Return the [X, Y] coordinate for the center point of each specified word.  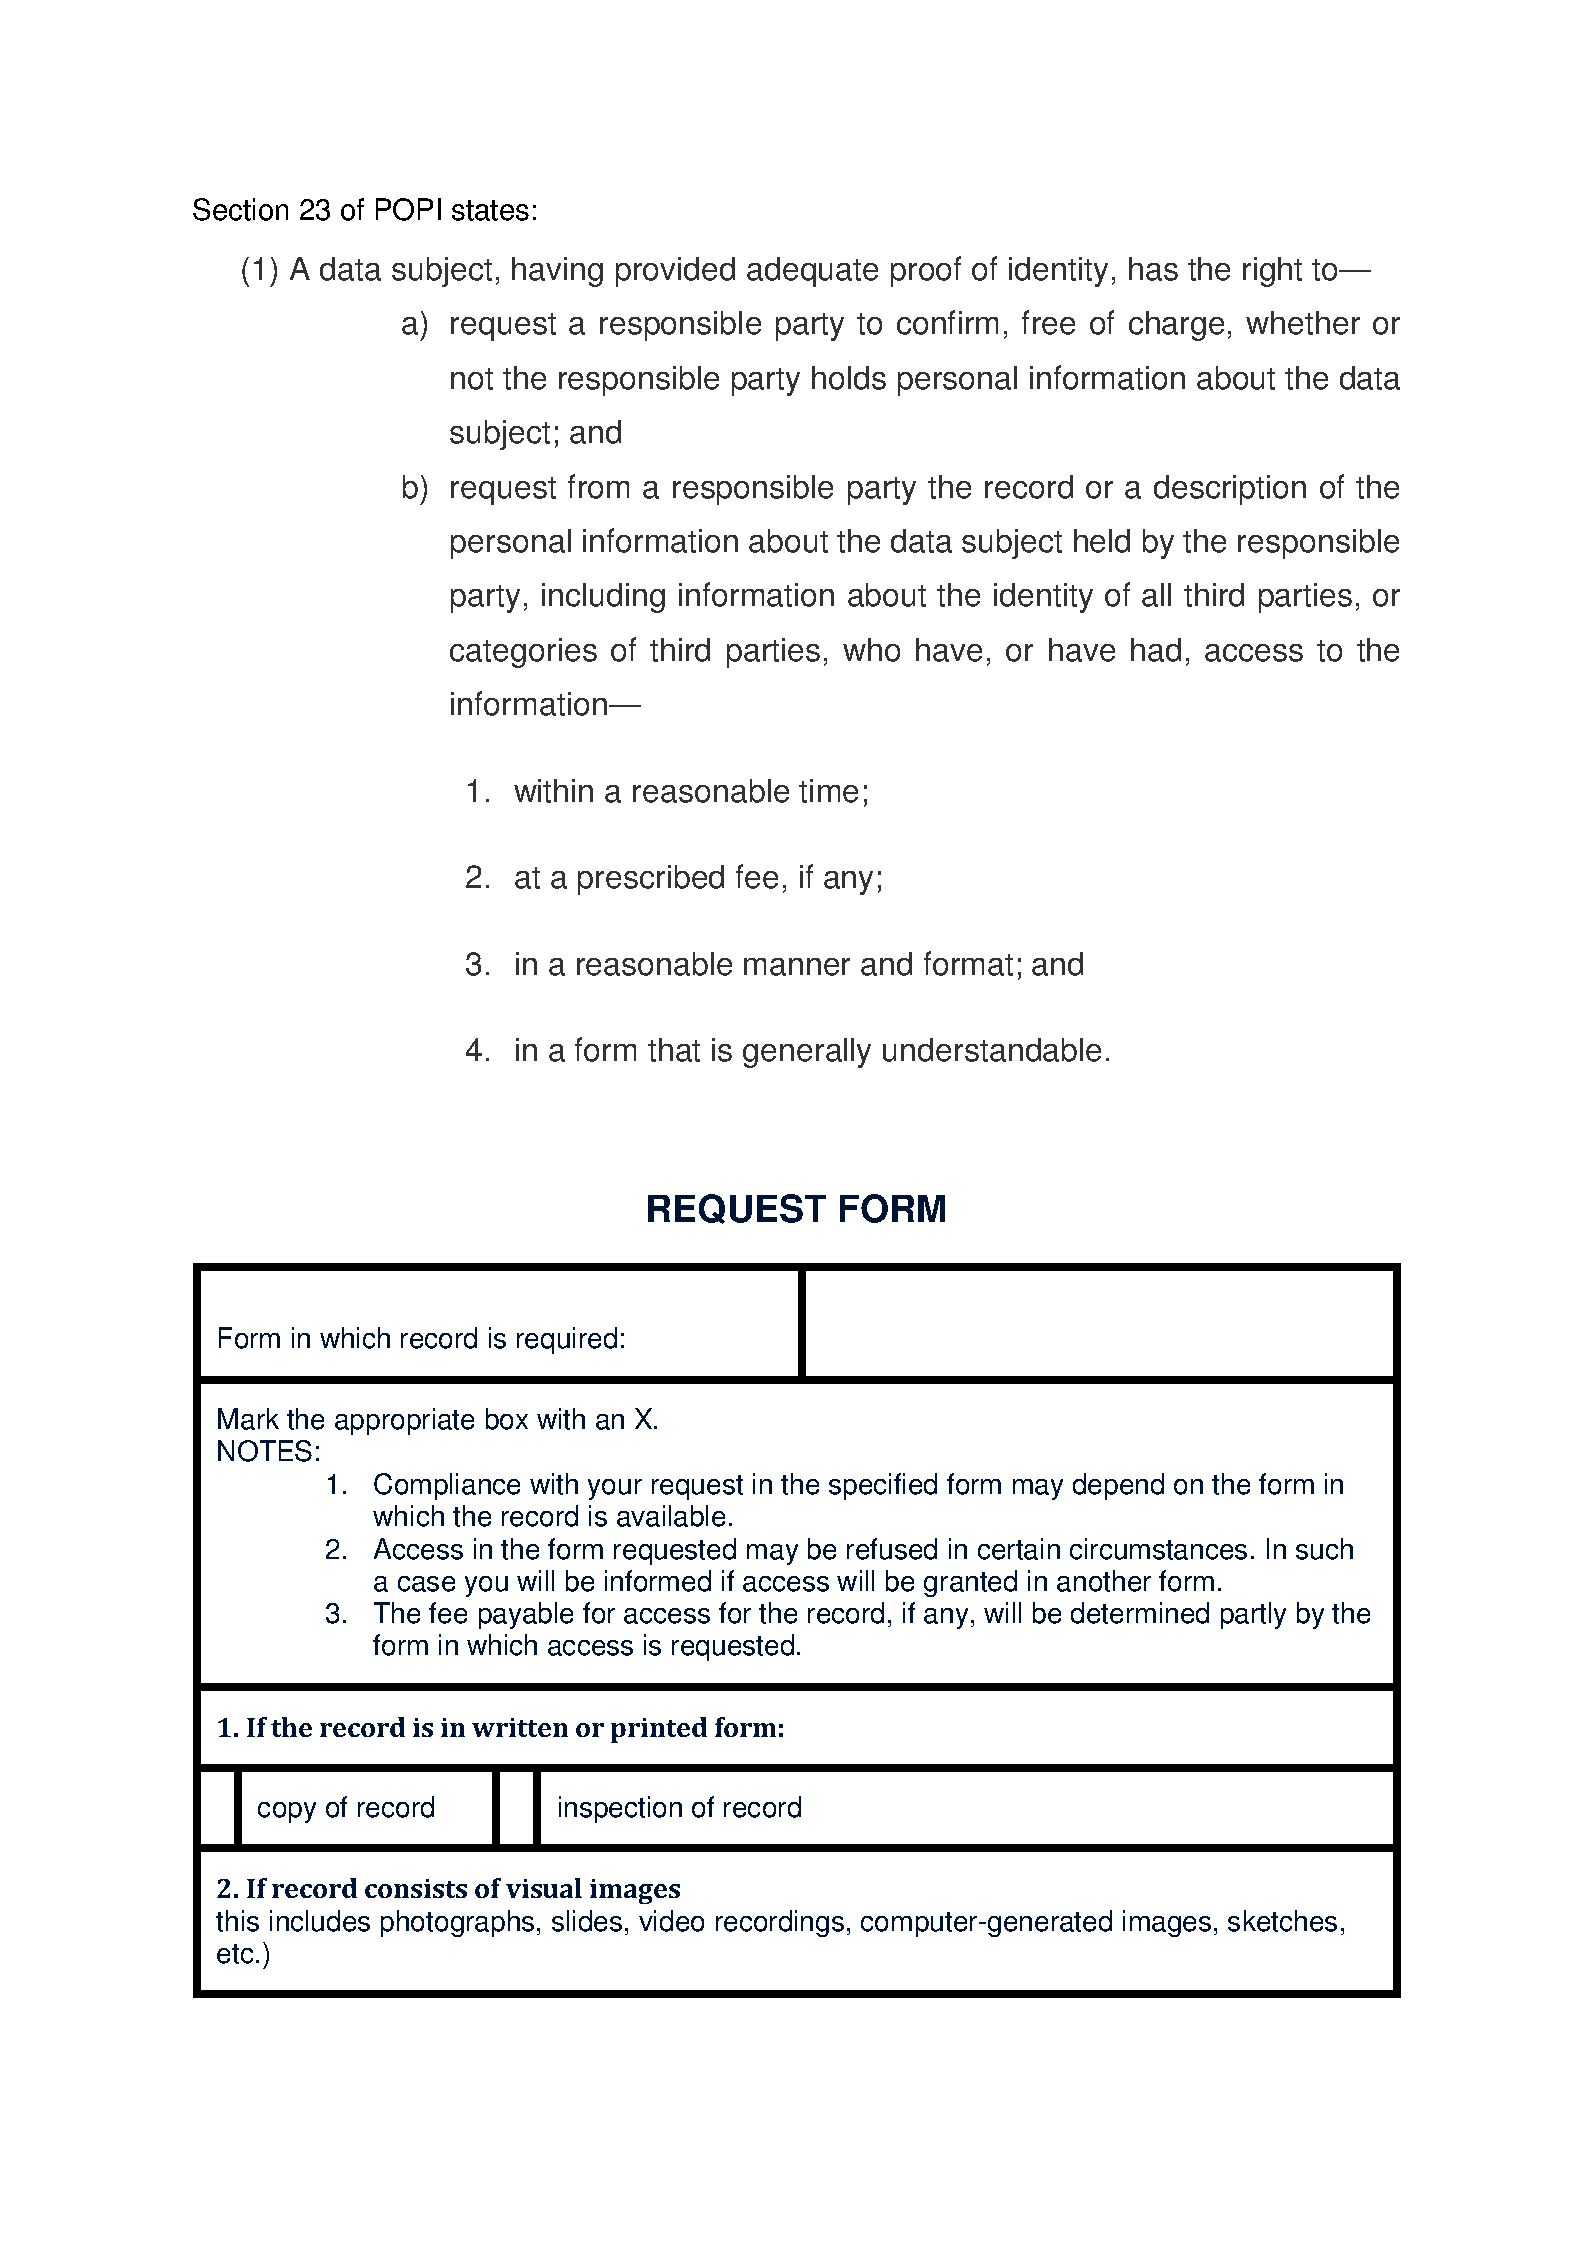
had [1156, 650]
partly [1253, 1615]
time [828, 791]
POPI [408, 209]
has [1153, 269]
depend [1118, 1486]
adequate [812, 272]
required [567, 1340]
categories [523, 653]
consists [416, 1888]
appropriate [404, 1421]
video [671, 1921]
